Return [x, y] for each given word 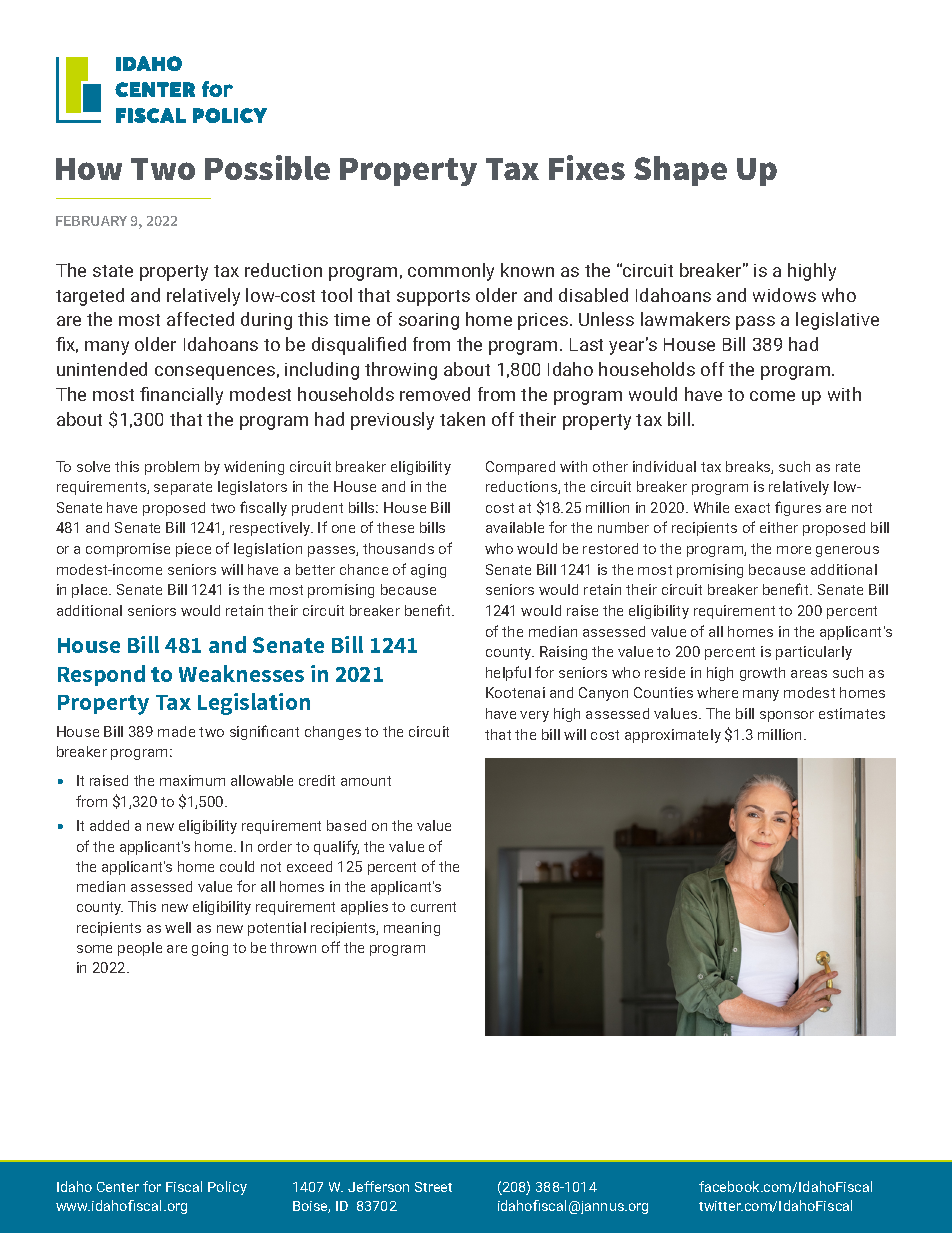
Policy [227, 1188]
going [210, 949]
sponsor [787, 716]
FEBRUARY [91, 221]
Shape [680, 171]
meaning [412, 929]
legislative [837, 321]
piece [193, 550]
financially [181, 396]
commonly [451, 272]
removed [435, 394]
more [794, 550]
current [433, 907]
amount [366, 781]
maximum [192, 780]
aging [428, 571]
